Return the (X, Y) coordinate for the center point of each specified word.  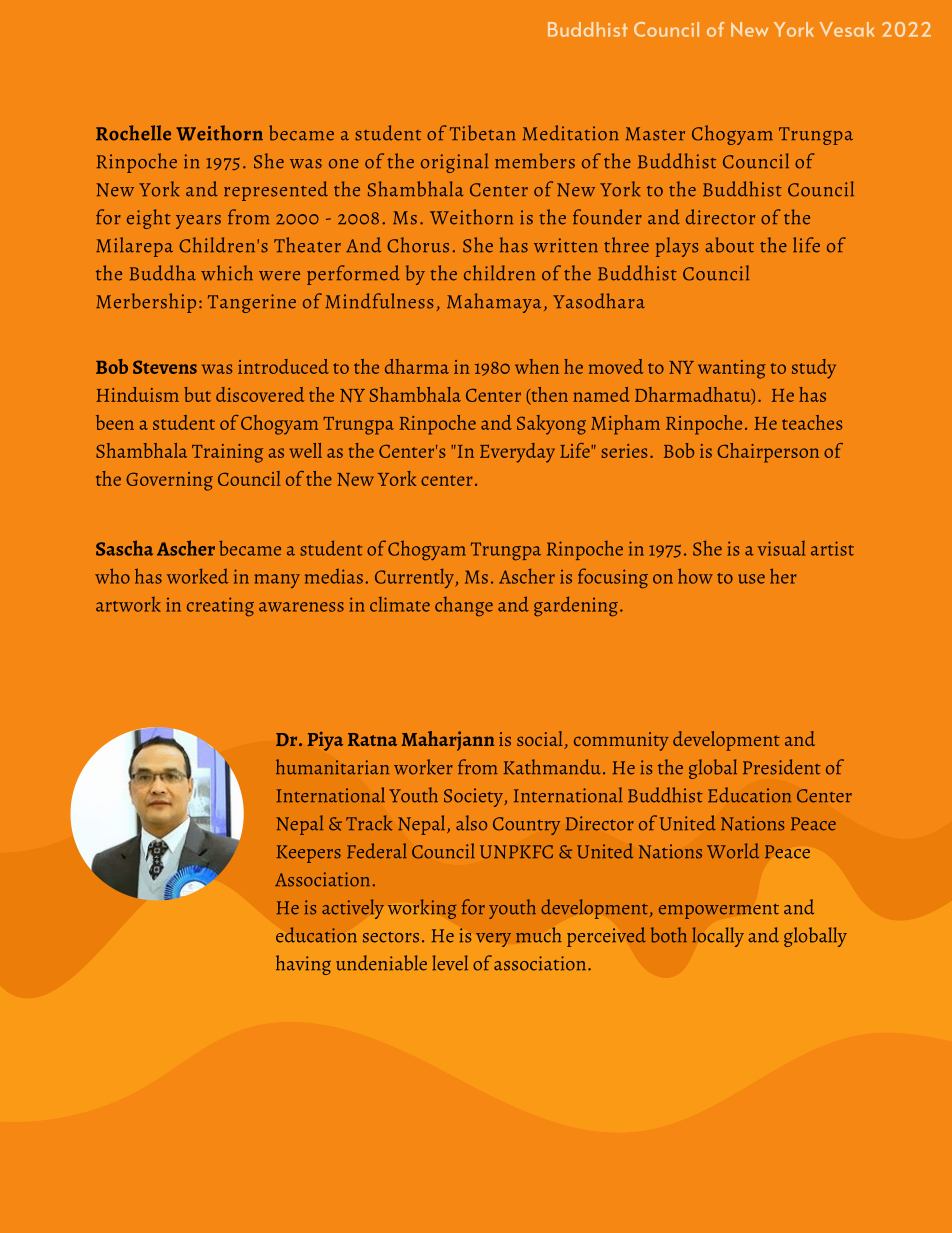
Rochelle (133, 133)
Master (655, 134)
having (303, 965)
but (197, 394)
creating (220, 606)
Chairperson (768, 453)
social (541, 740)
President (782, 767)
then (548, 395)
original (454, 163)
